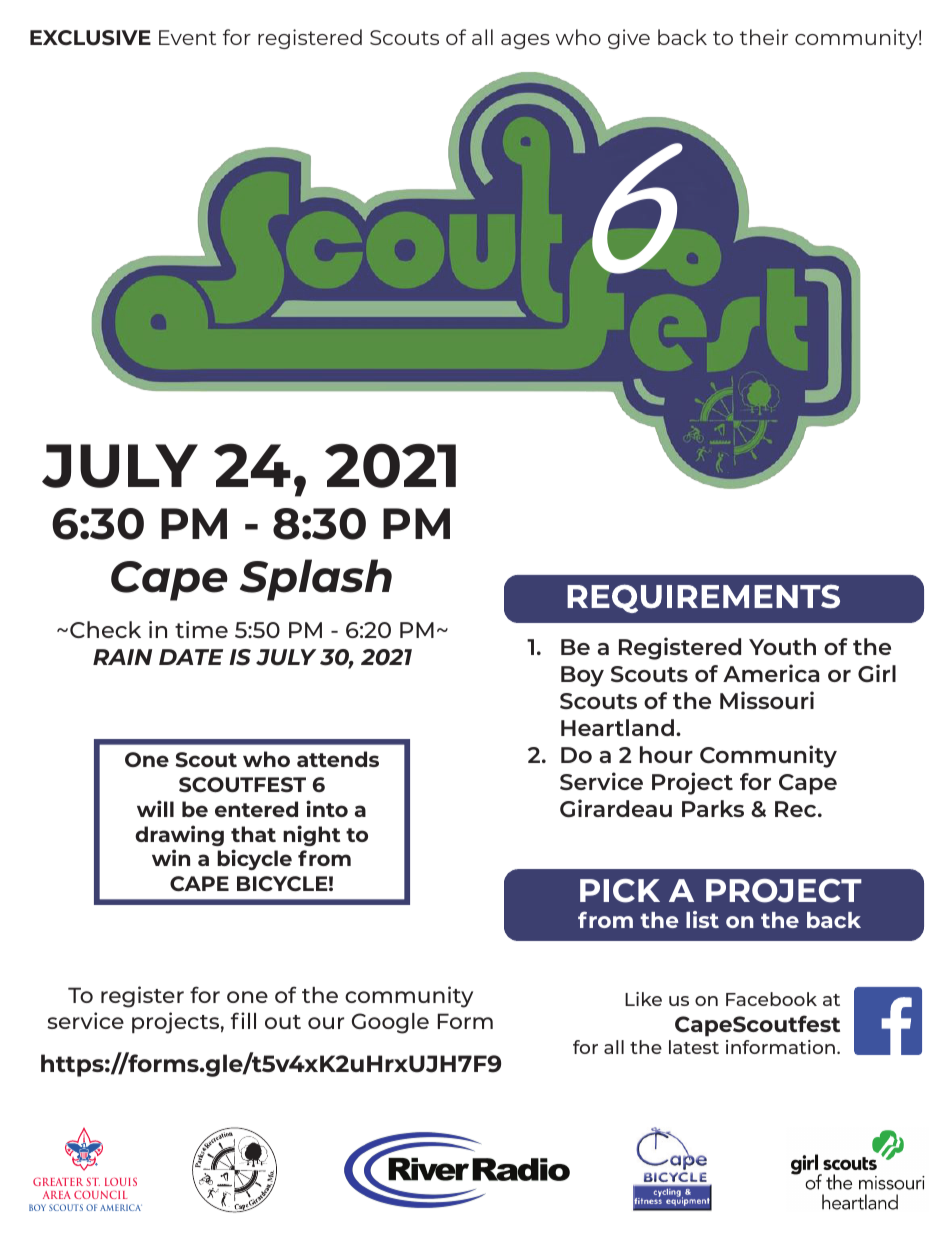 Image resolution: width=952 pixels, height=1233 pixels. Describe the element at coordinates (390, 1023) in the screenshot. I see `Google` at that location.
